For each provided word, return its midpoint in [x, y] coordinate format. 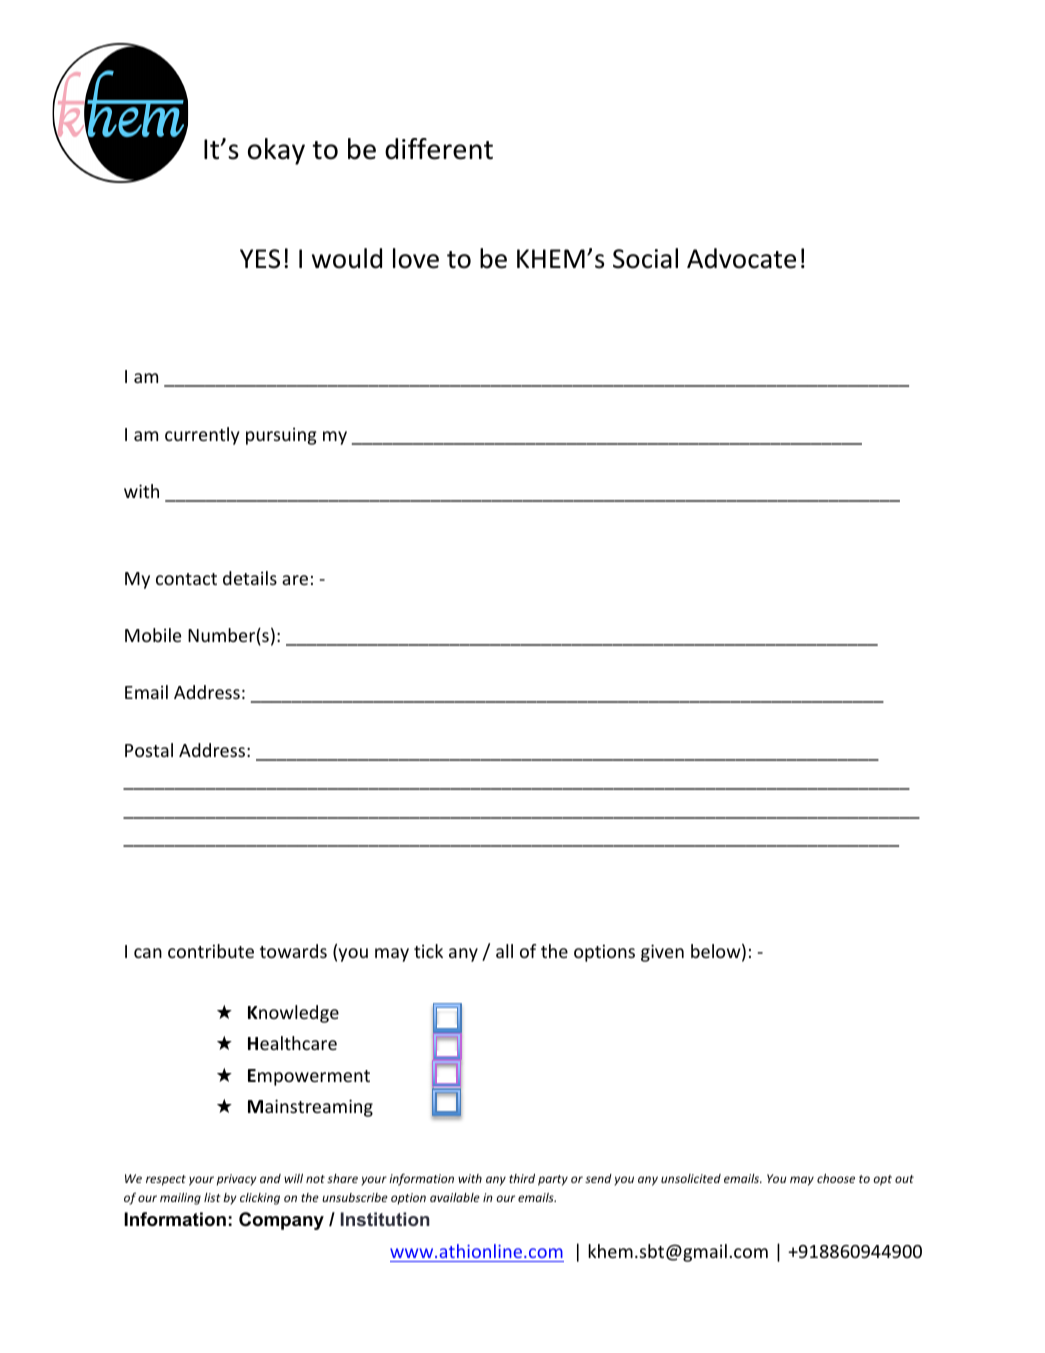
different [439, 149]
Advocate [741, 258]
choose [836, 1178]
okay [276, 151]
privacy [236, 1180]
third [522, 1178]
